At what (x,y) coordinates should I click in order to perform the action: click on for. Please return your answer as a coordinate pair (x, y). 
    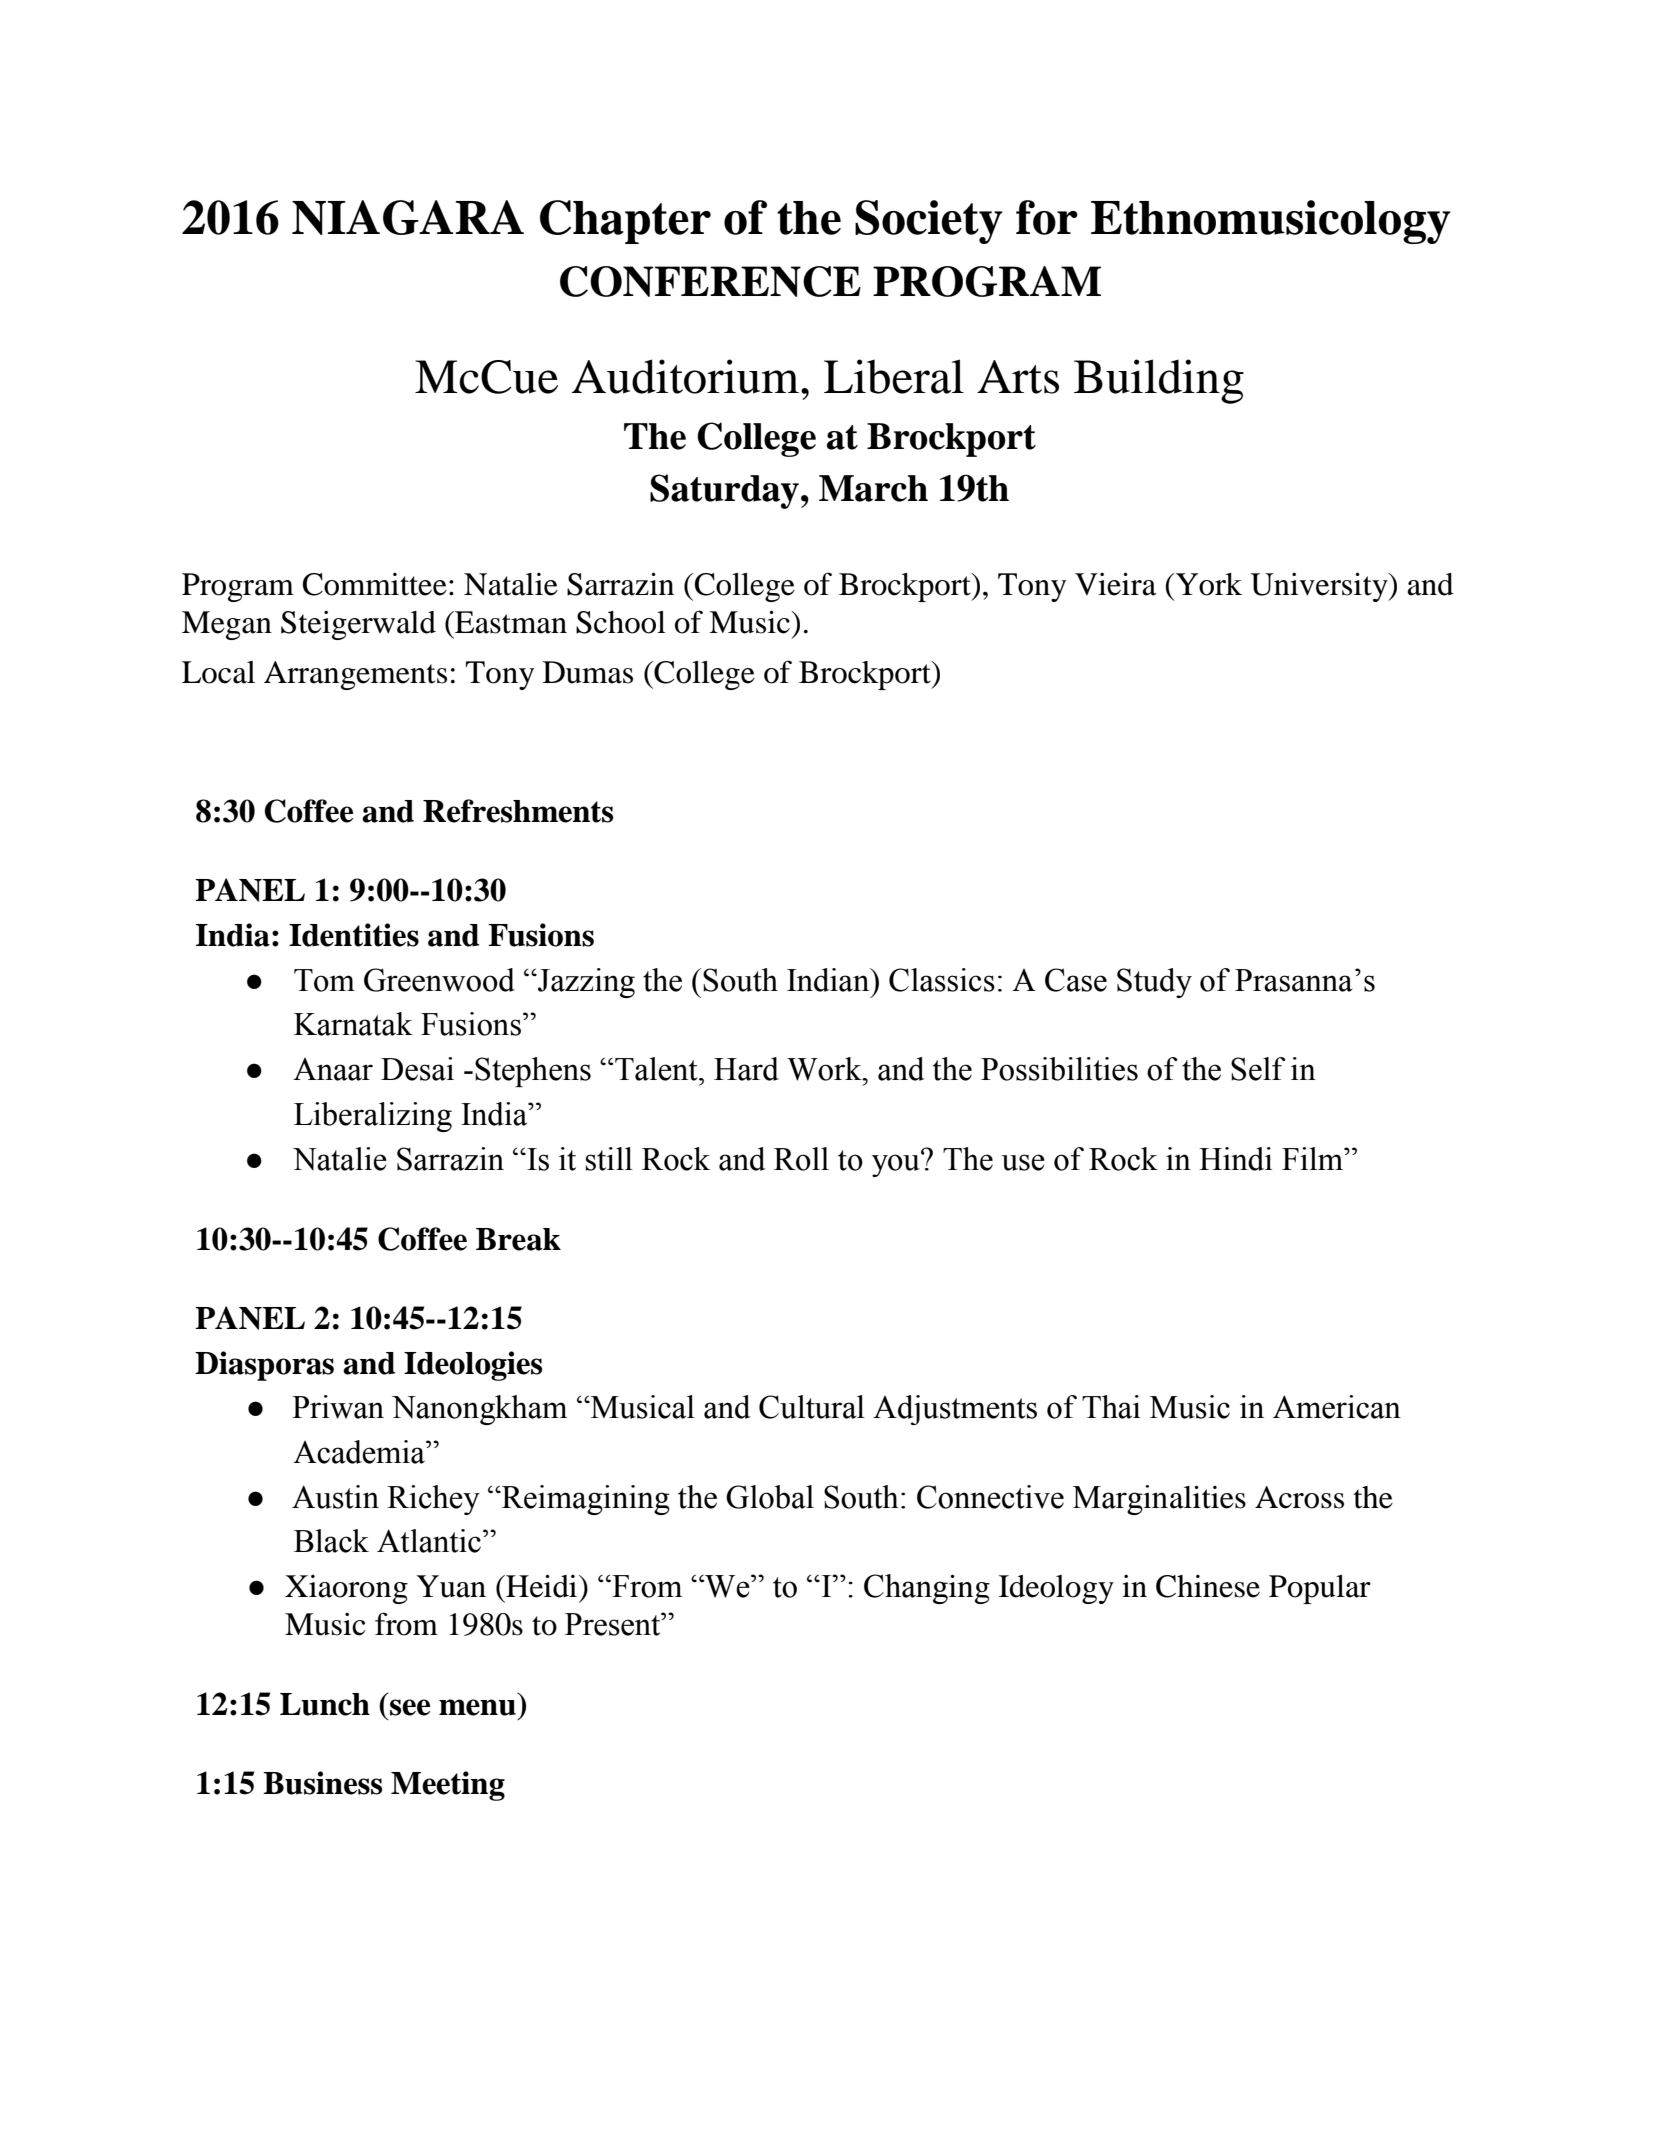
    Looking at the image, I should click on (1047, 217).
